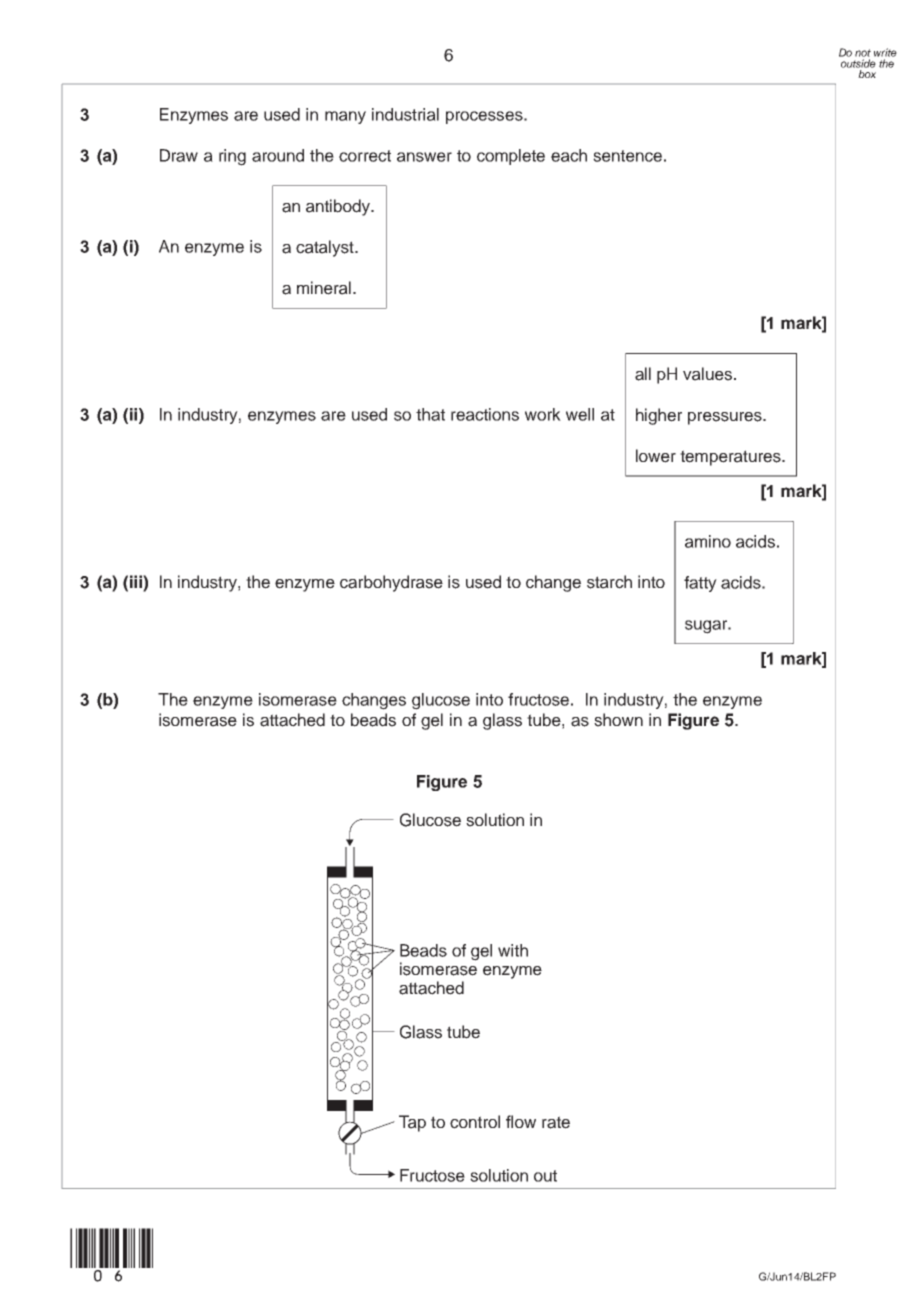 The image size is (924, 1308). What do you see at coordinates (863, 53) in the screenshot?
I see `not` at bounding box center [863, 53].
